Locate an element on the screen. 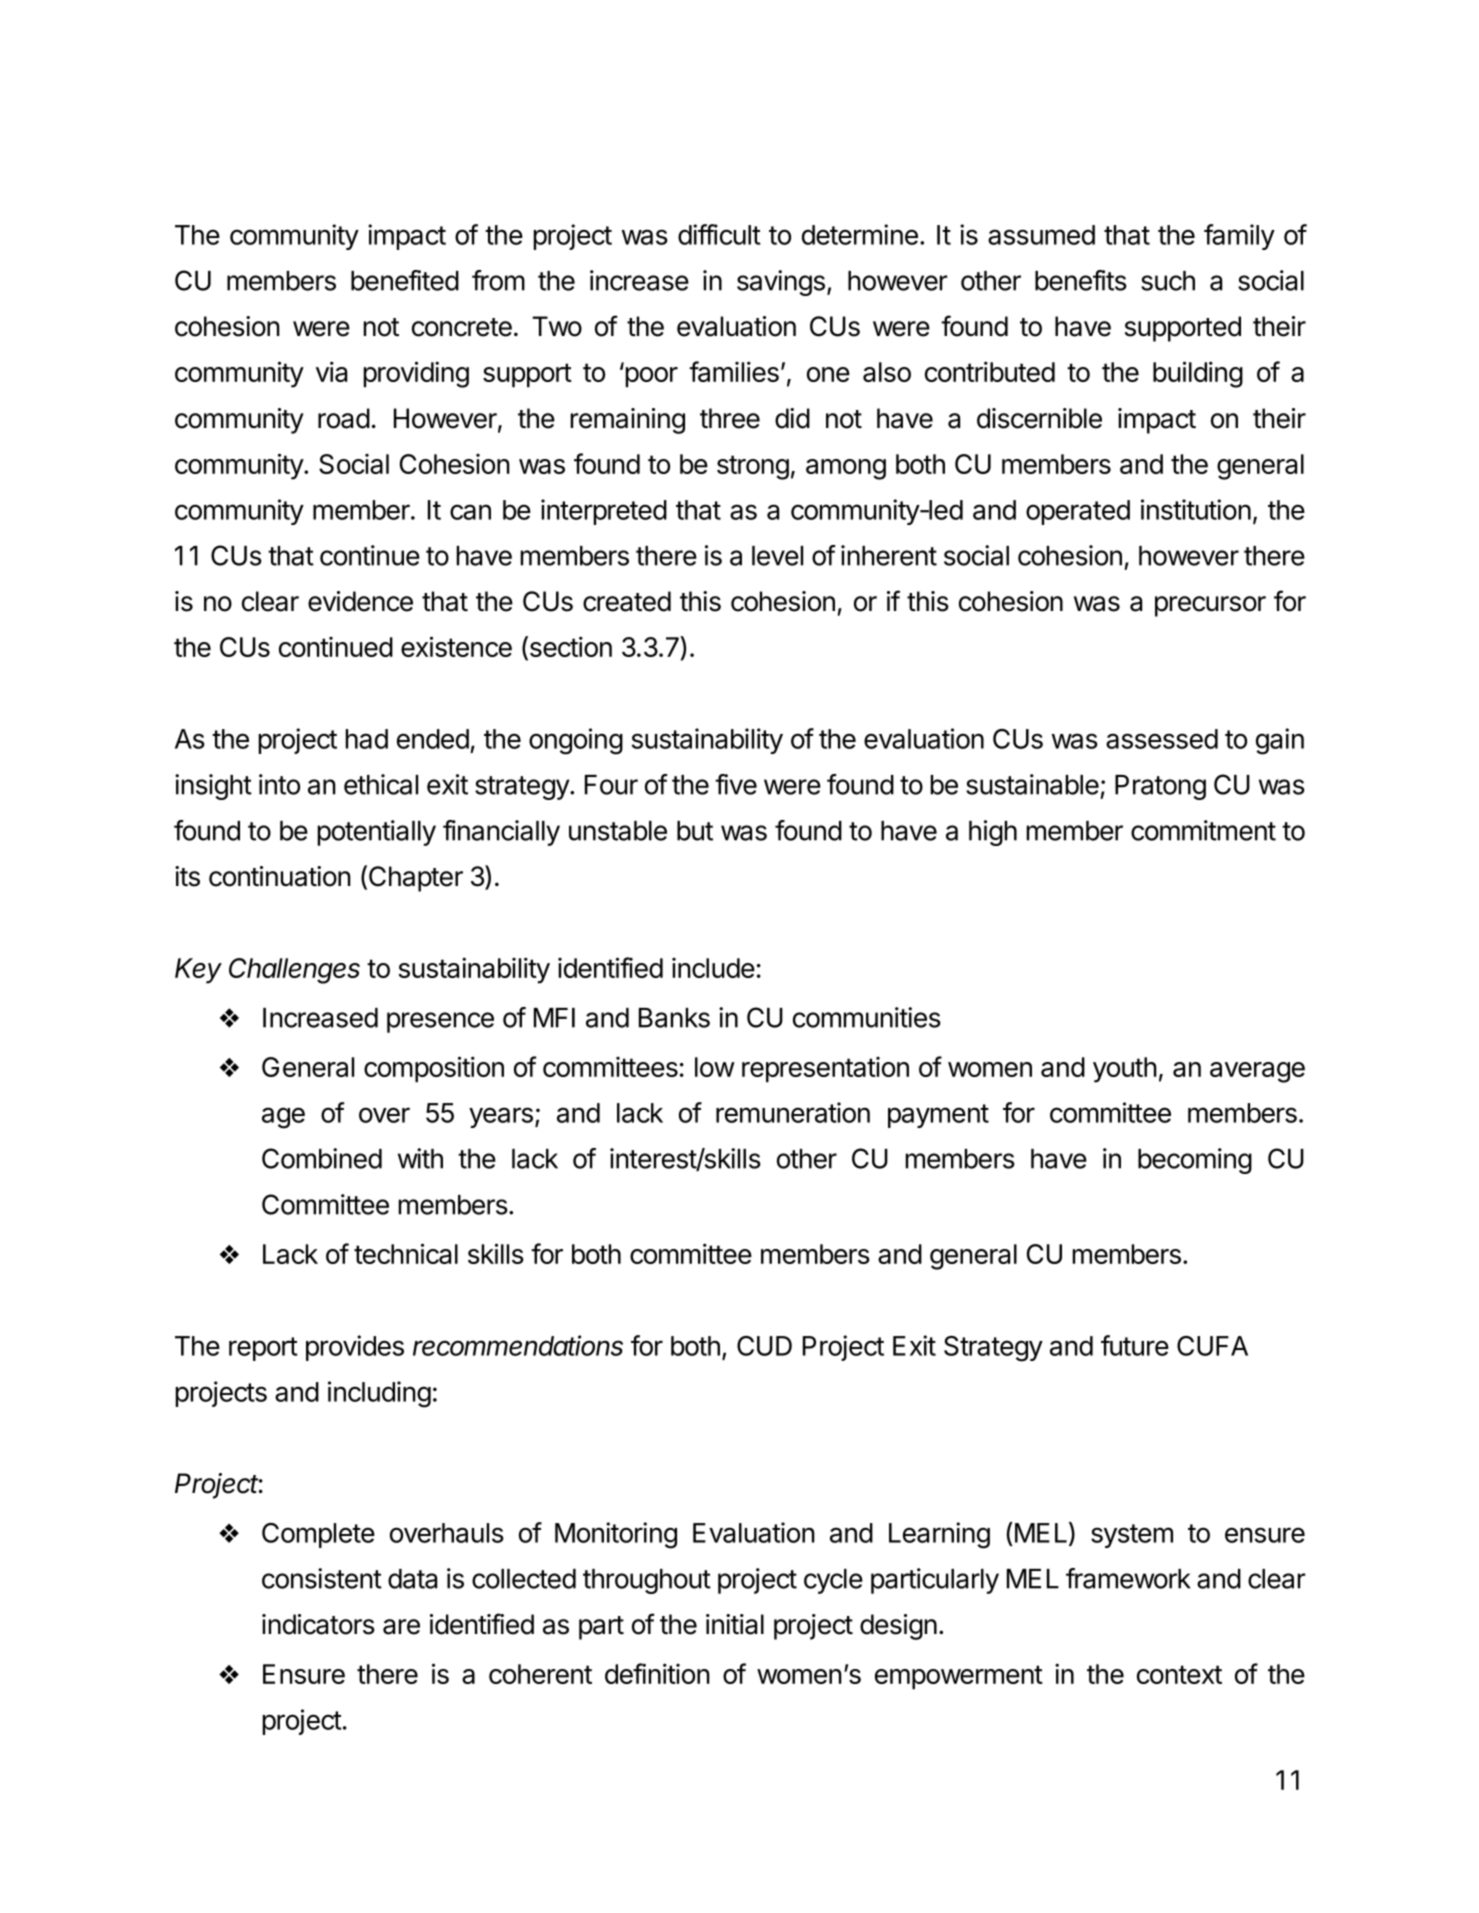  level is located at coordinates (777, 556).
